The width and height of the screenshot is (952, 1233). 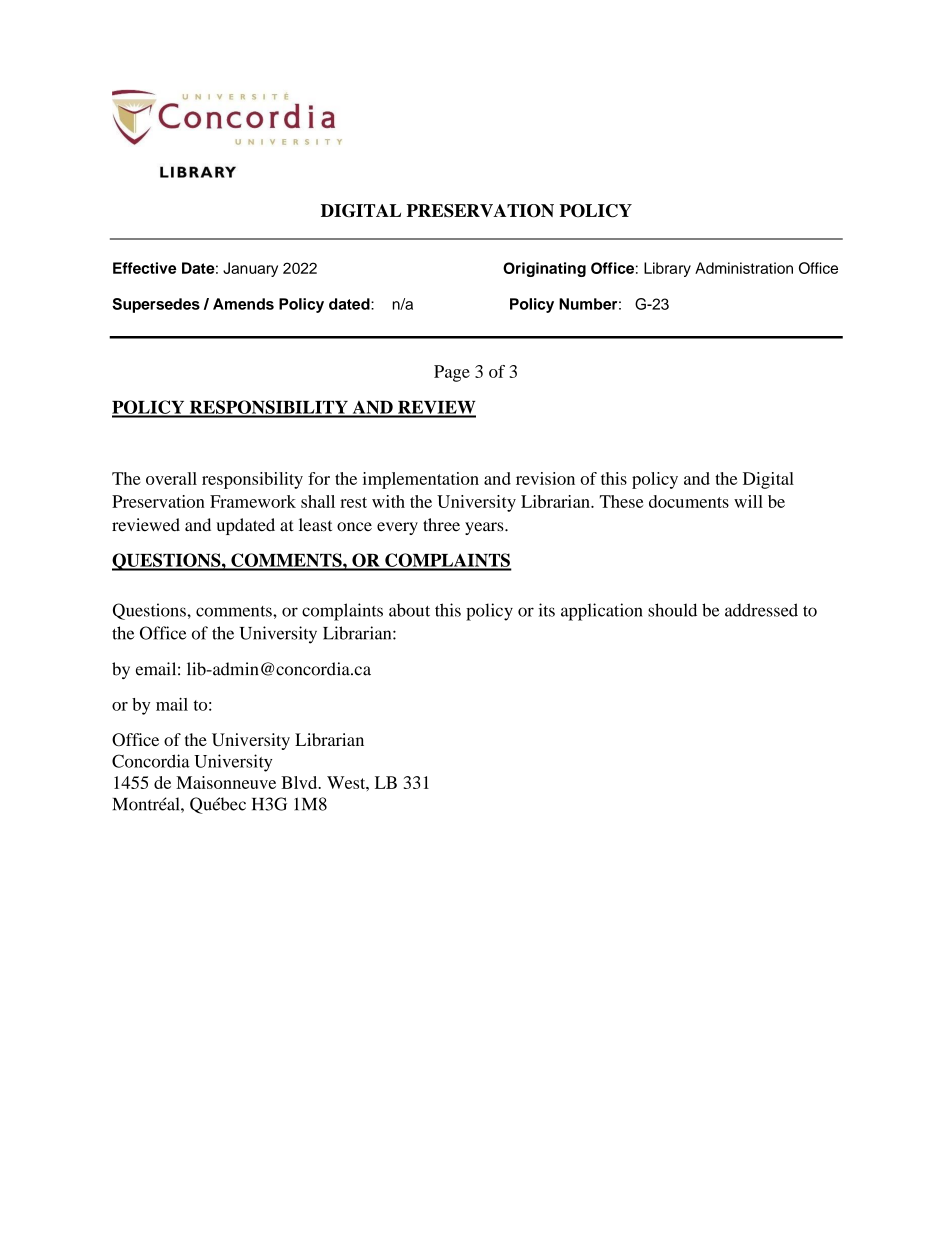 I want to click on Framework, so click(x=253, y=501).
